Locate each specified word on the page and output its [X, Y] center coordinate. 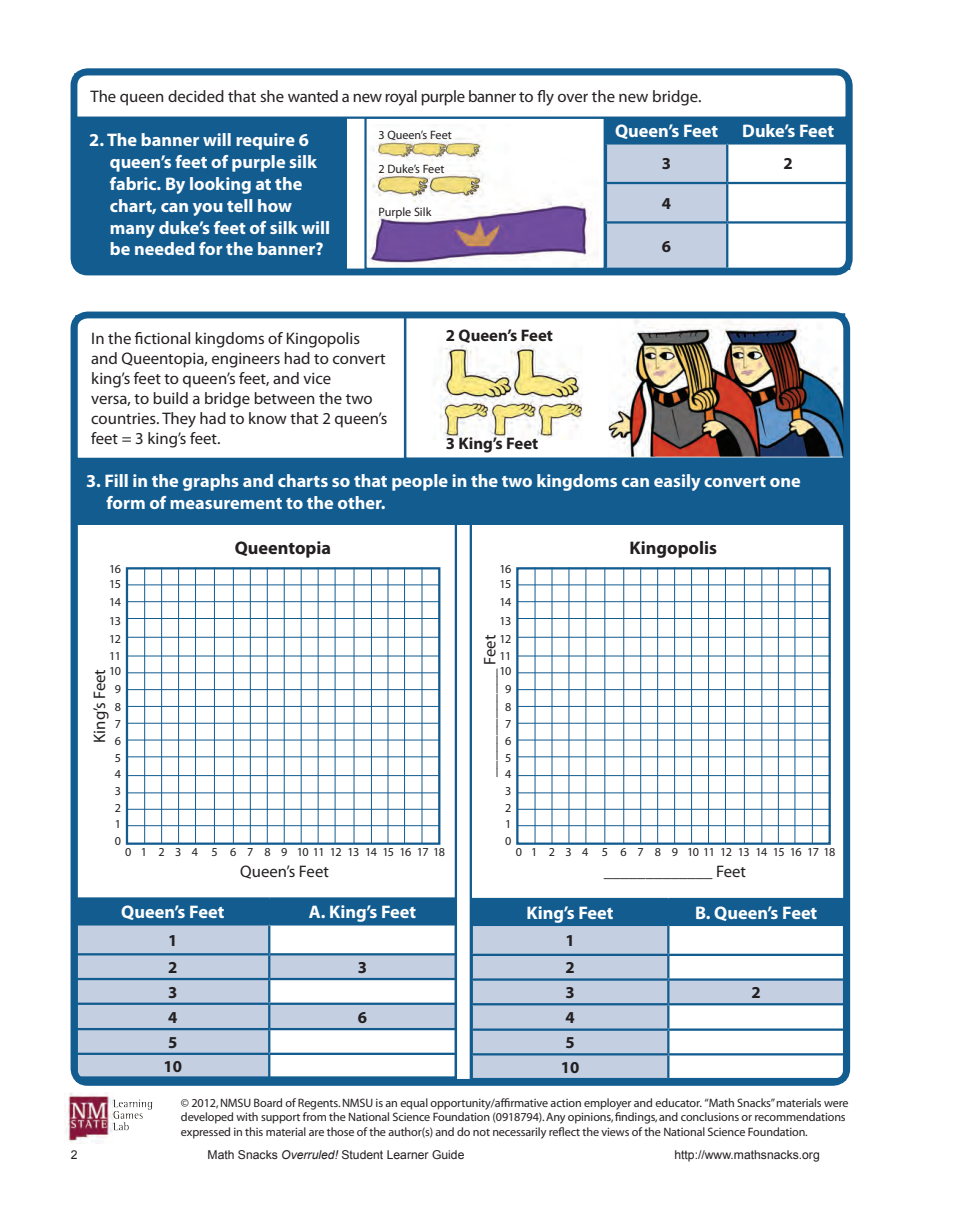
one [785, 482]
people [420, 482]
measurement [226, 503]
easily [677, 482]
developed [207, 1118]
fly [545, 98]
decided [196, 96]
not [481, 1132]
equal [414, 1104]
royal [401, 98]
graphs [211, 482]
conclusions [710, 1116]
